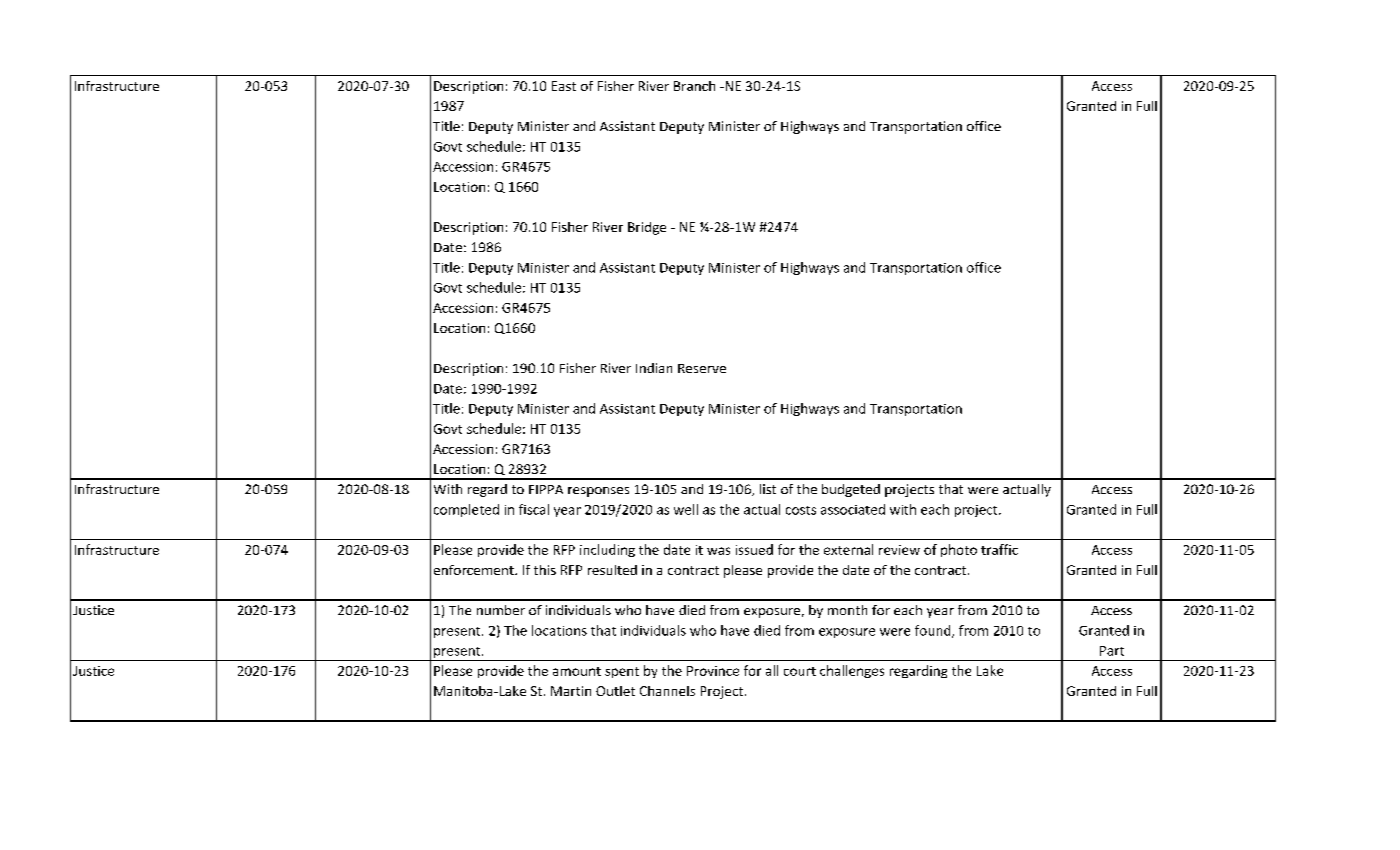 This screenshot has height=850, width=1400. I want to click on Bridge, so click(647, 228).
